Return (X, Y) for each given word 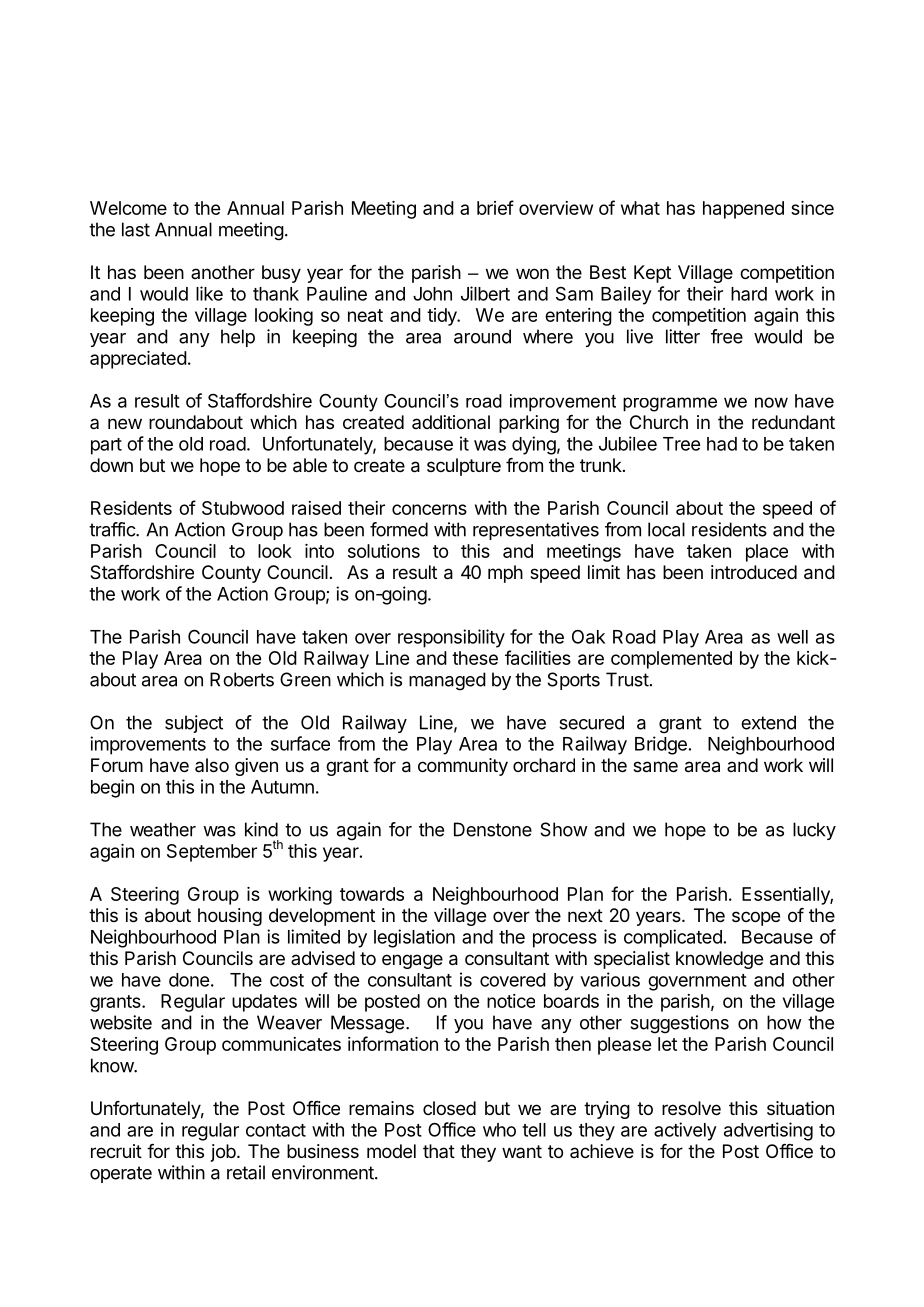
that (439, 1151)
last (136, 229)
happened (743, 210)
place (767, 553)
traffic (113, 529)
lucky (814, 831)
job (223, 1153)
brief (495, 207)
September (212, 853)
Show (564, 829)
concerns (429, 509)
